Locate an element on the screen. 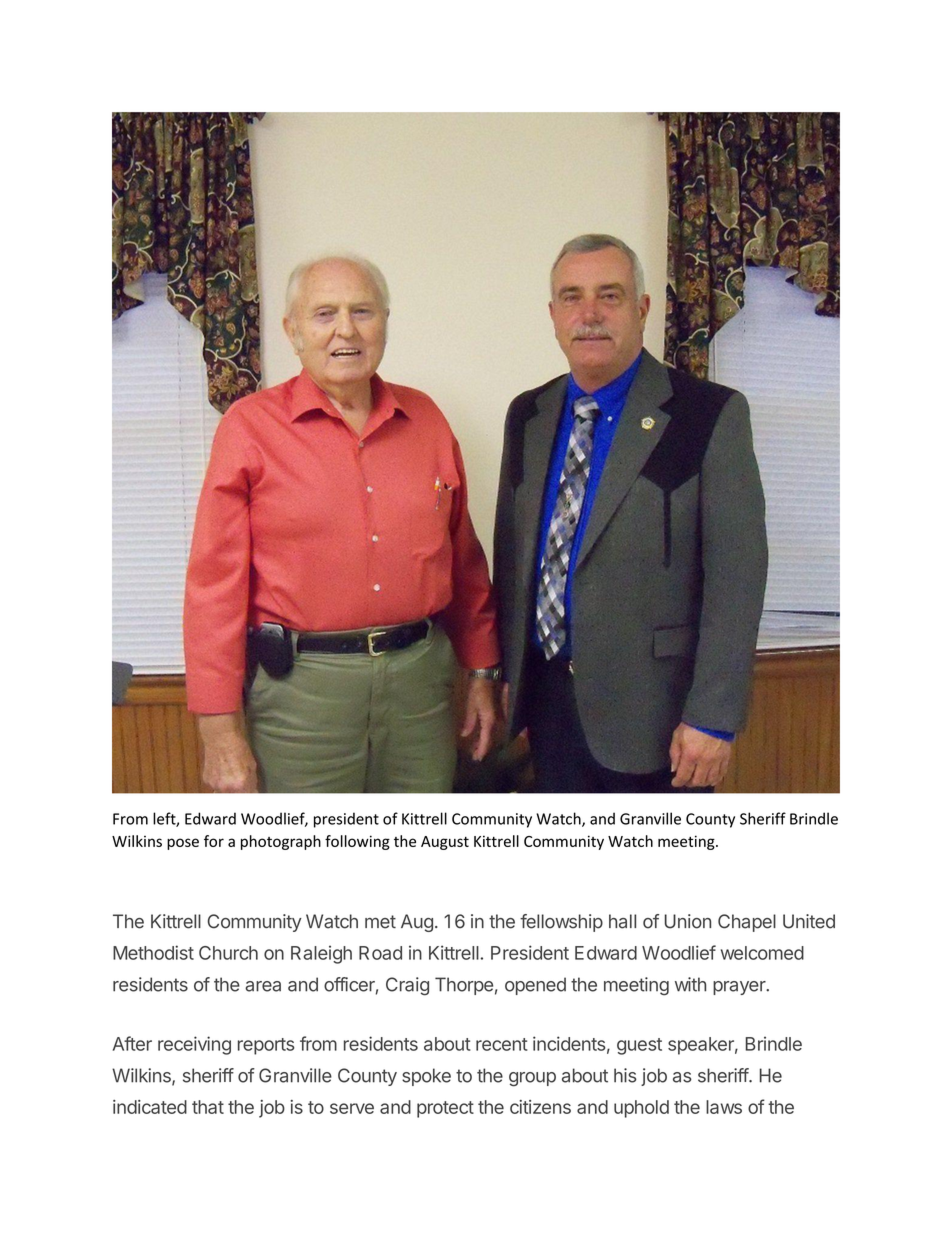 This screenshot has height=1233, width=952. August is located at coordinates (445, 843).
